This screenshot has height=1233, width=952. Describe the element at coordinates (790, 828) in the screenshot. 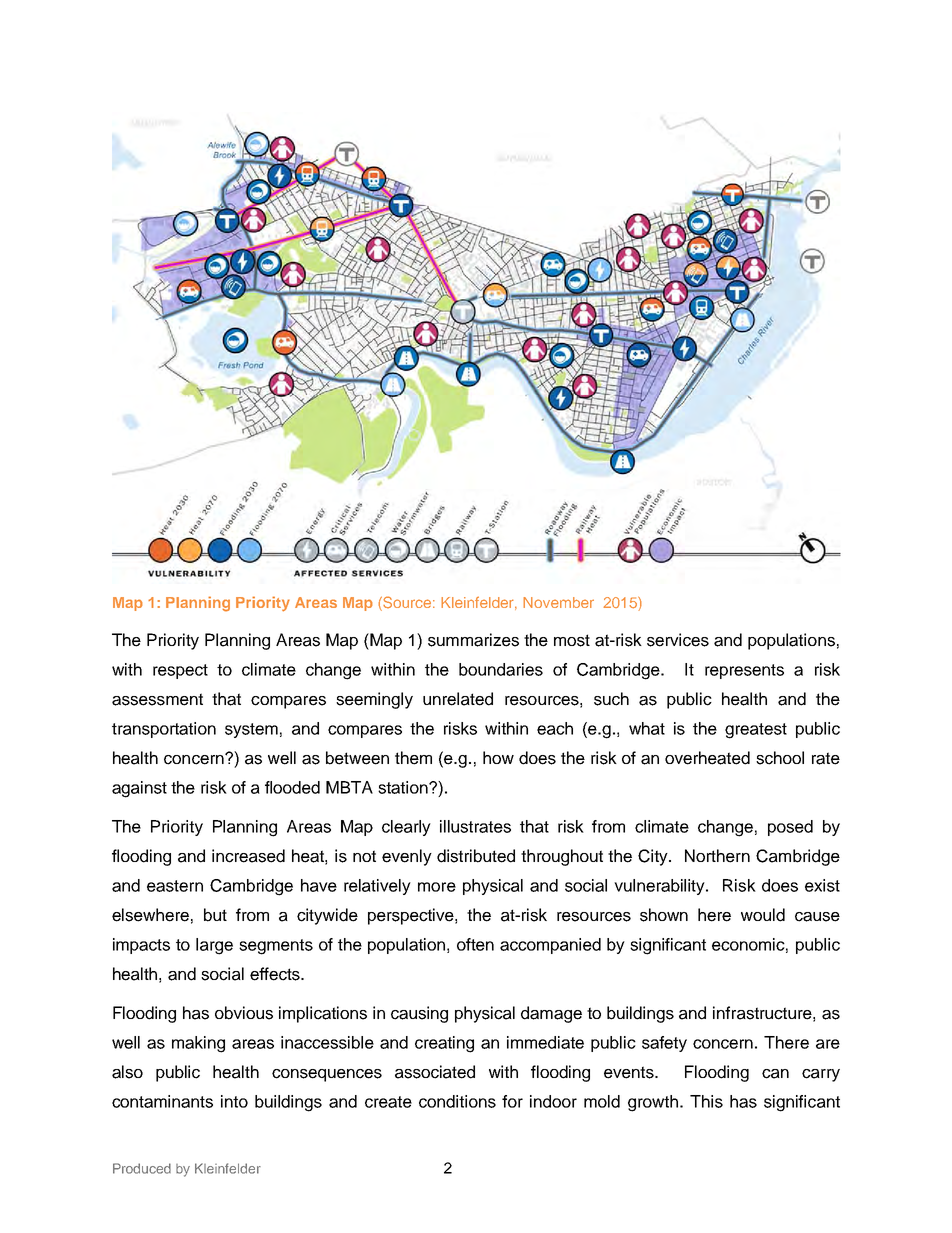

I see `posed` at that location.
